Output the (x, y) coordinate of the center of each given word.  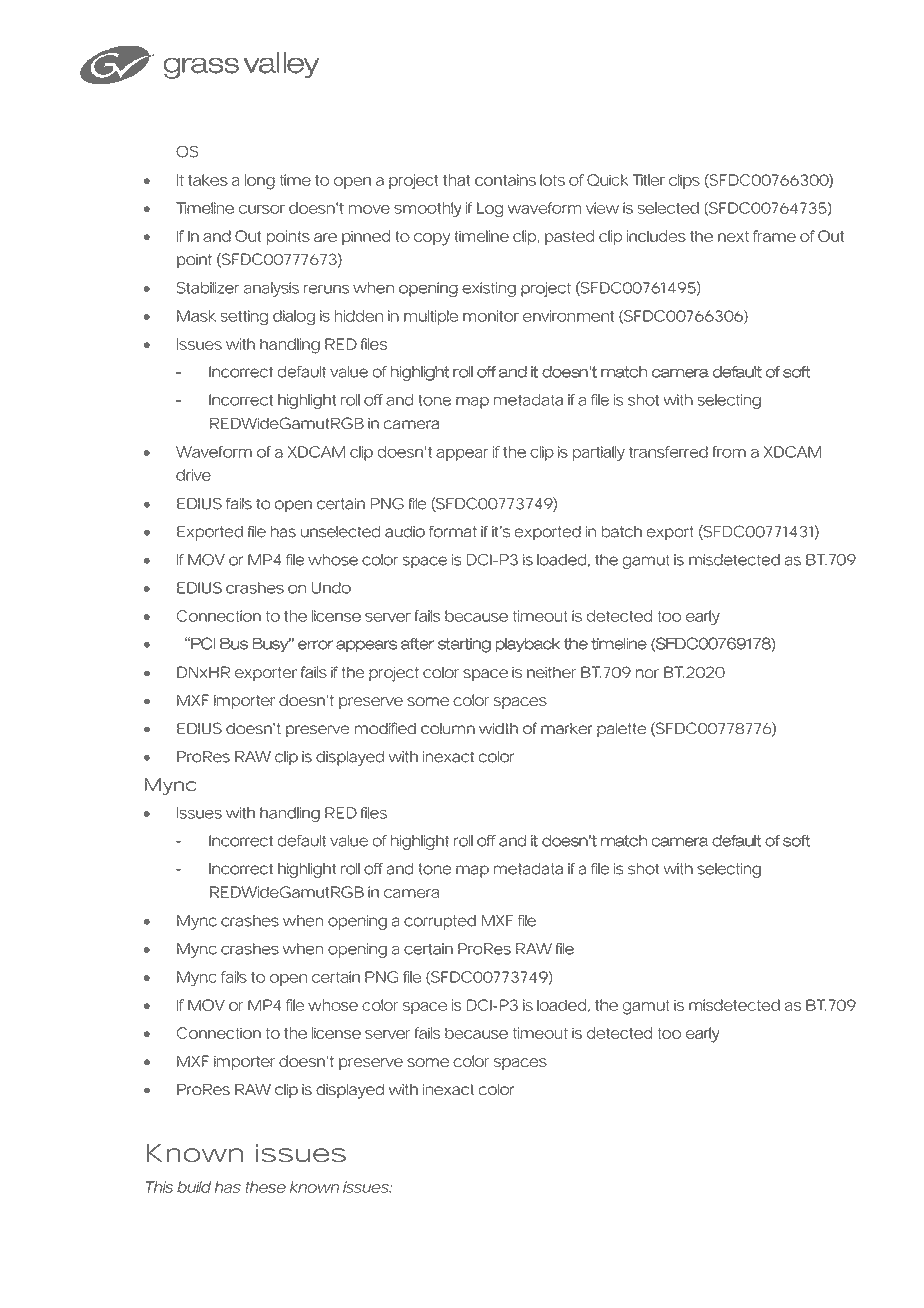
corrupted (440, 922)
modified (385, 728)
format (453, 532)
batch (622, 532)
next (733, 236)
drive (193, 475)
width (498, 728)
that (456, 180)
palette (621, 730)
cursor (262, 209)
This (159, 1187)
